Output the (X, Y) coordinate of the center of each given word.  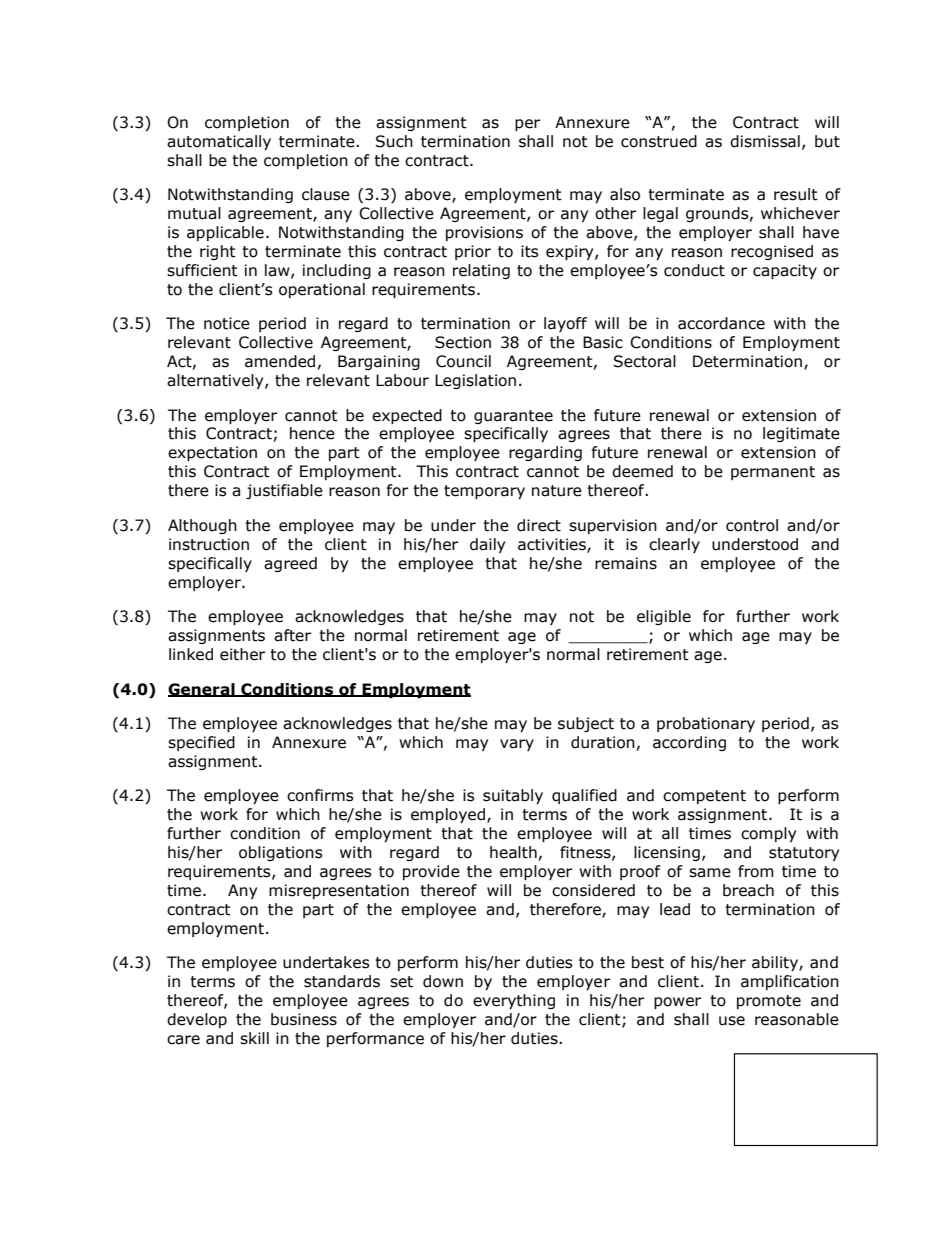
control (752, 525)
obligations (281, 853)
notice (227, 323)
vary (517, 745)
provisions (484, 233)
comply (768, 834)
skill (254, 1038)
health (513, 852)
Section (463, 342)
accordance (721, 323)
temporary (484, 492)
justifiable (284, 491)
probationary (706, 724)
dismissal (765, 141)
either (242, 654)
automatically (219, 142)
